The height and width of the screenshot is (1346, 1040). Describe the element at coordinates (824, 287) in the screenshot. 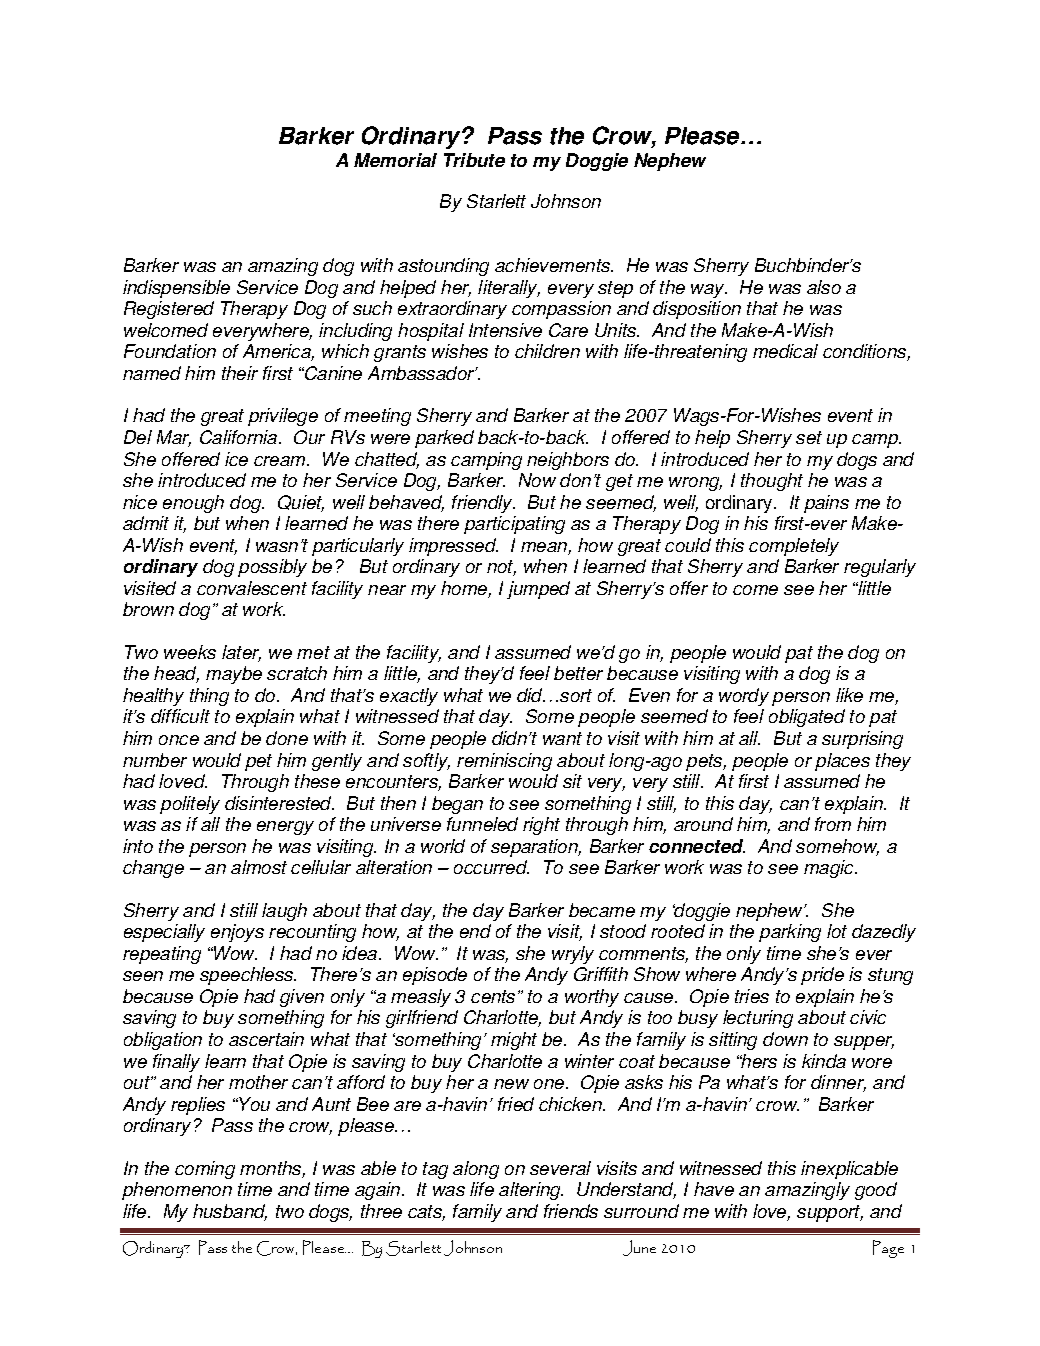

I see `also` at that location.
